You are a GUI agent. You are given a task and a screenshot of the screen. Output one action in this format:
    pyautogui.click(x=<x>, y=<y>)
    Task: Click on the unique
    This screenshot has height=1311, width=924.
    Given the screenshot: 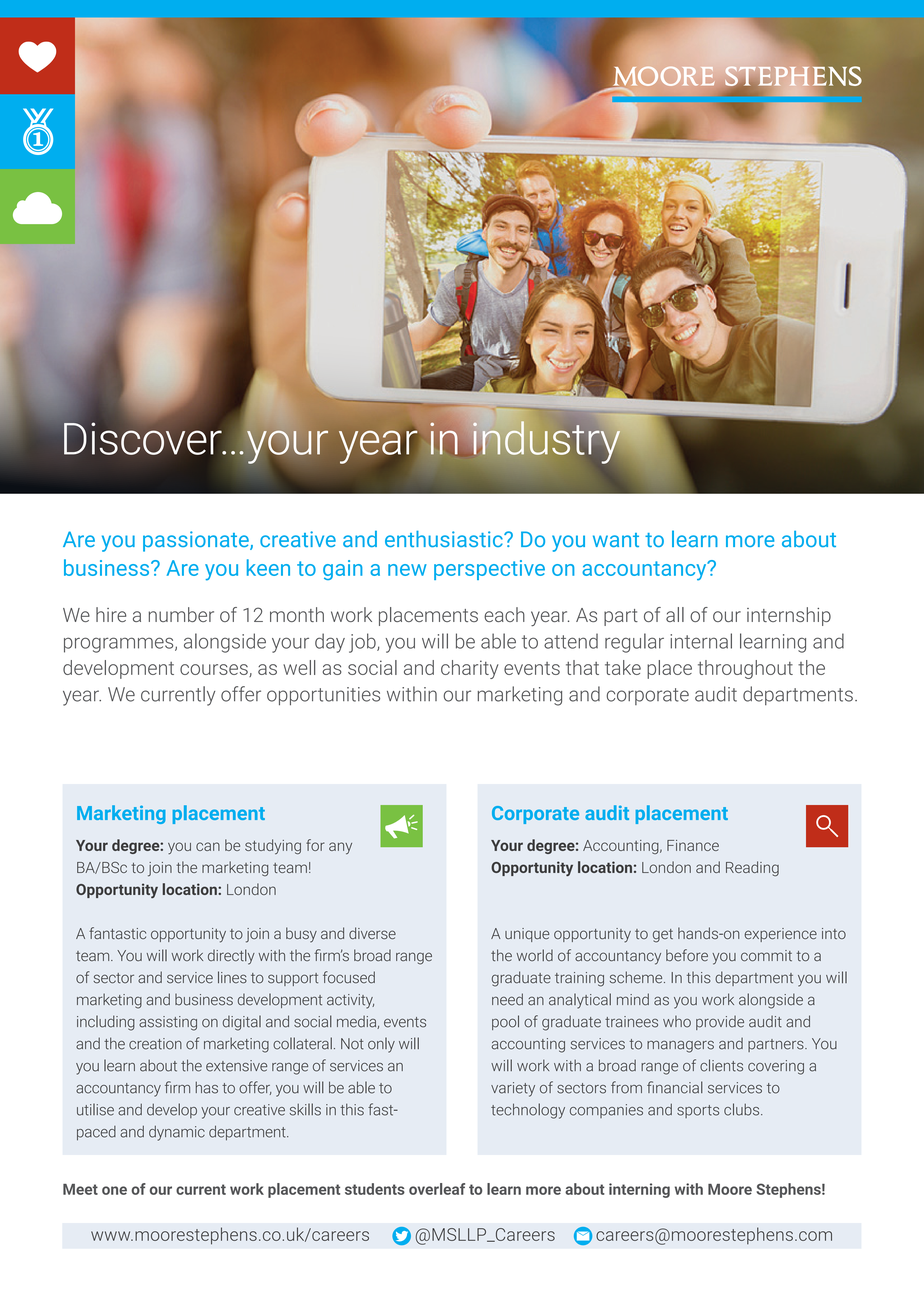 What is the action you would take?
    pyautogui.click(x=527, y=935)
